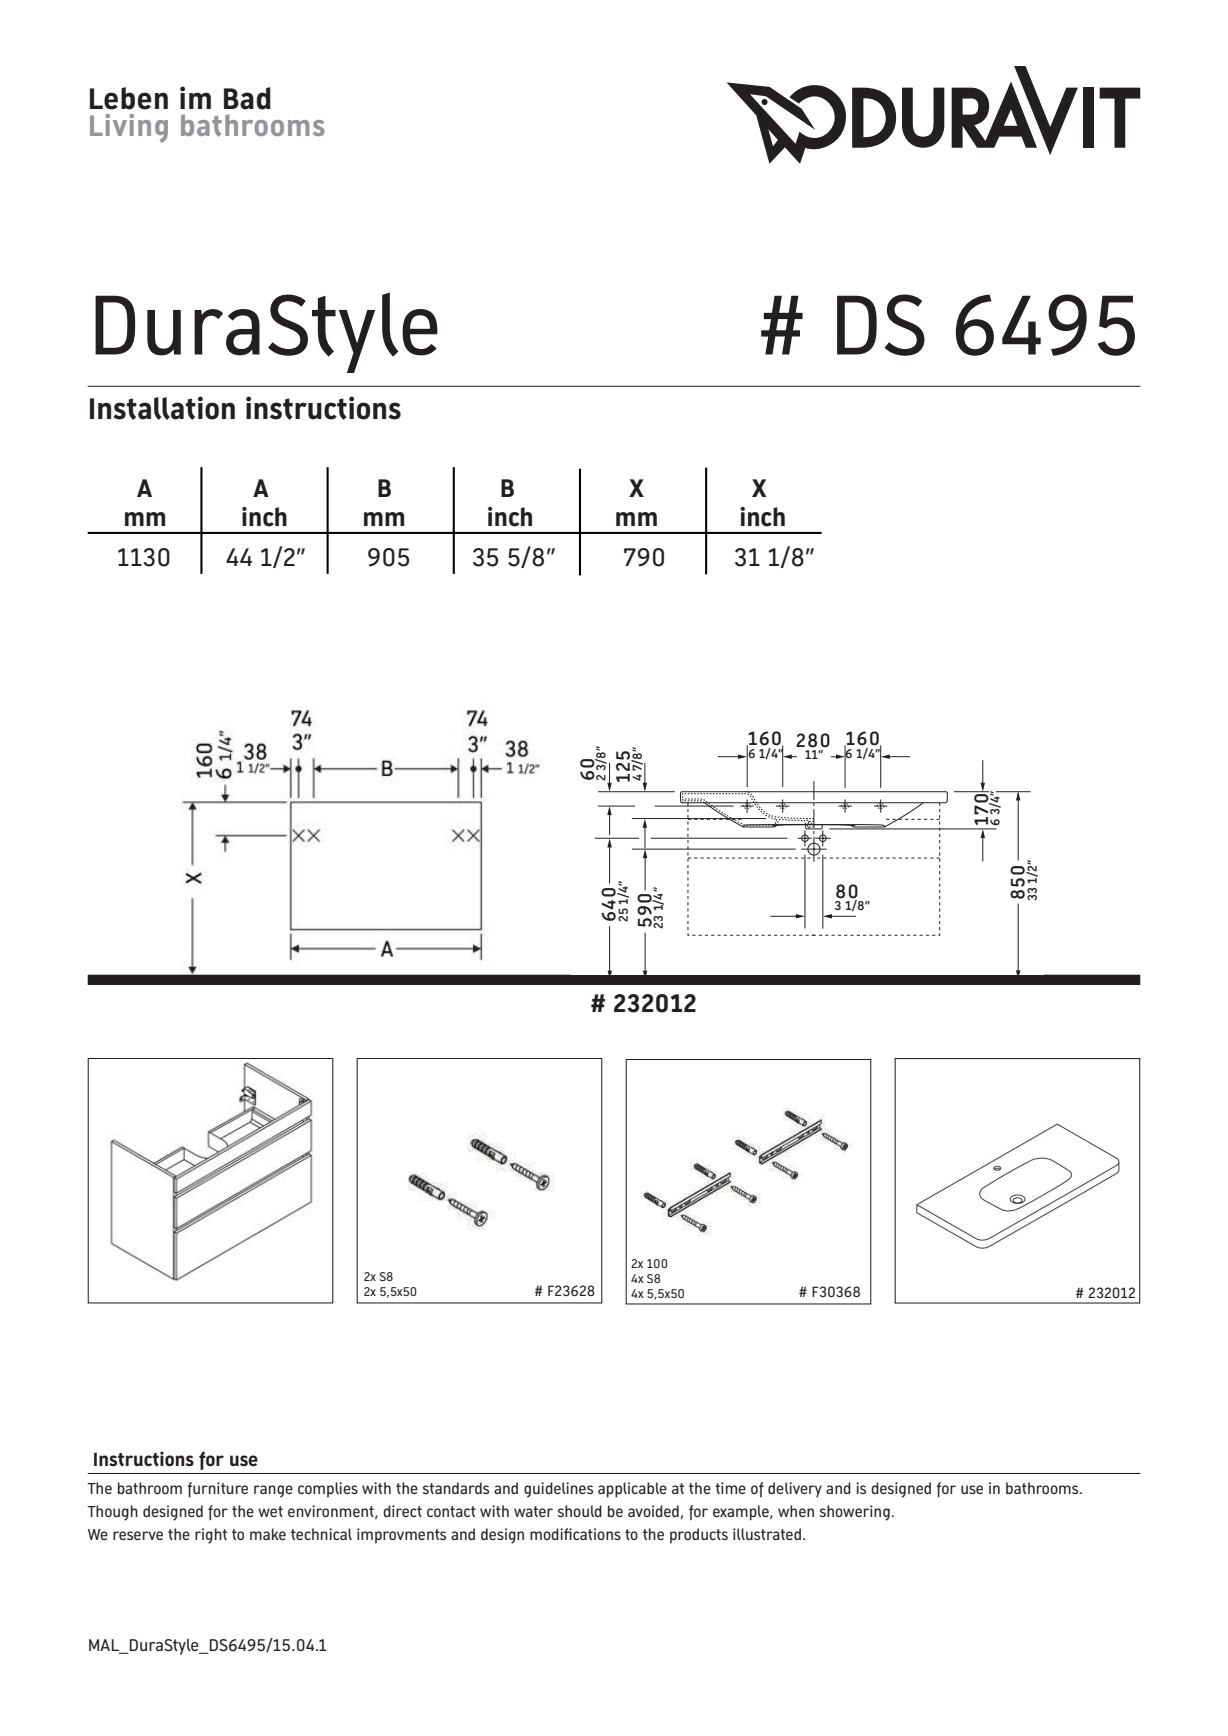 The height and width of the screenshot is (1736, 1228). What do you see at coordinates (742, 1513) in the screenshot?
I see `example` at bounding box center [742, 1513].
